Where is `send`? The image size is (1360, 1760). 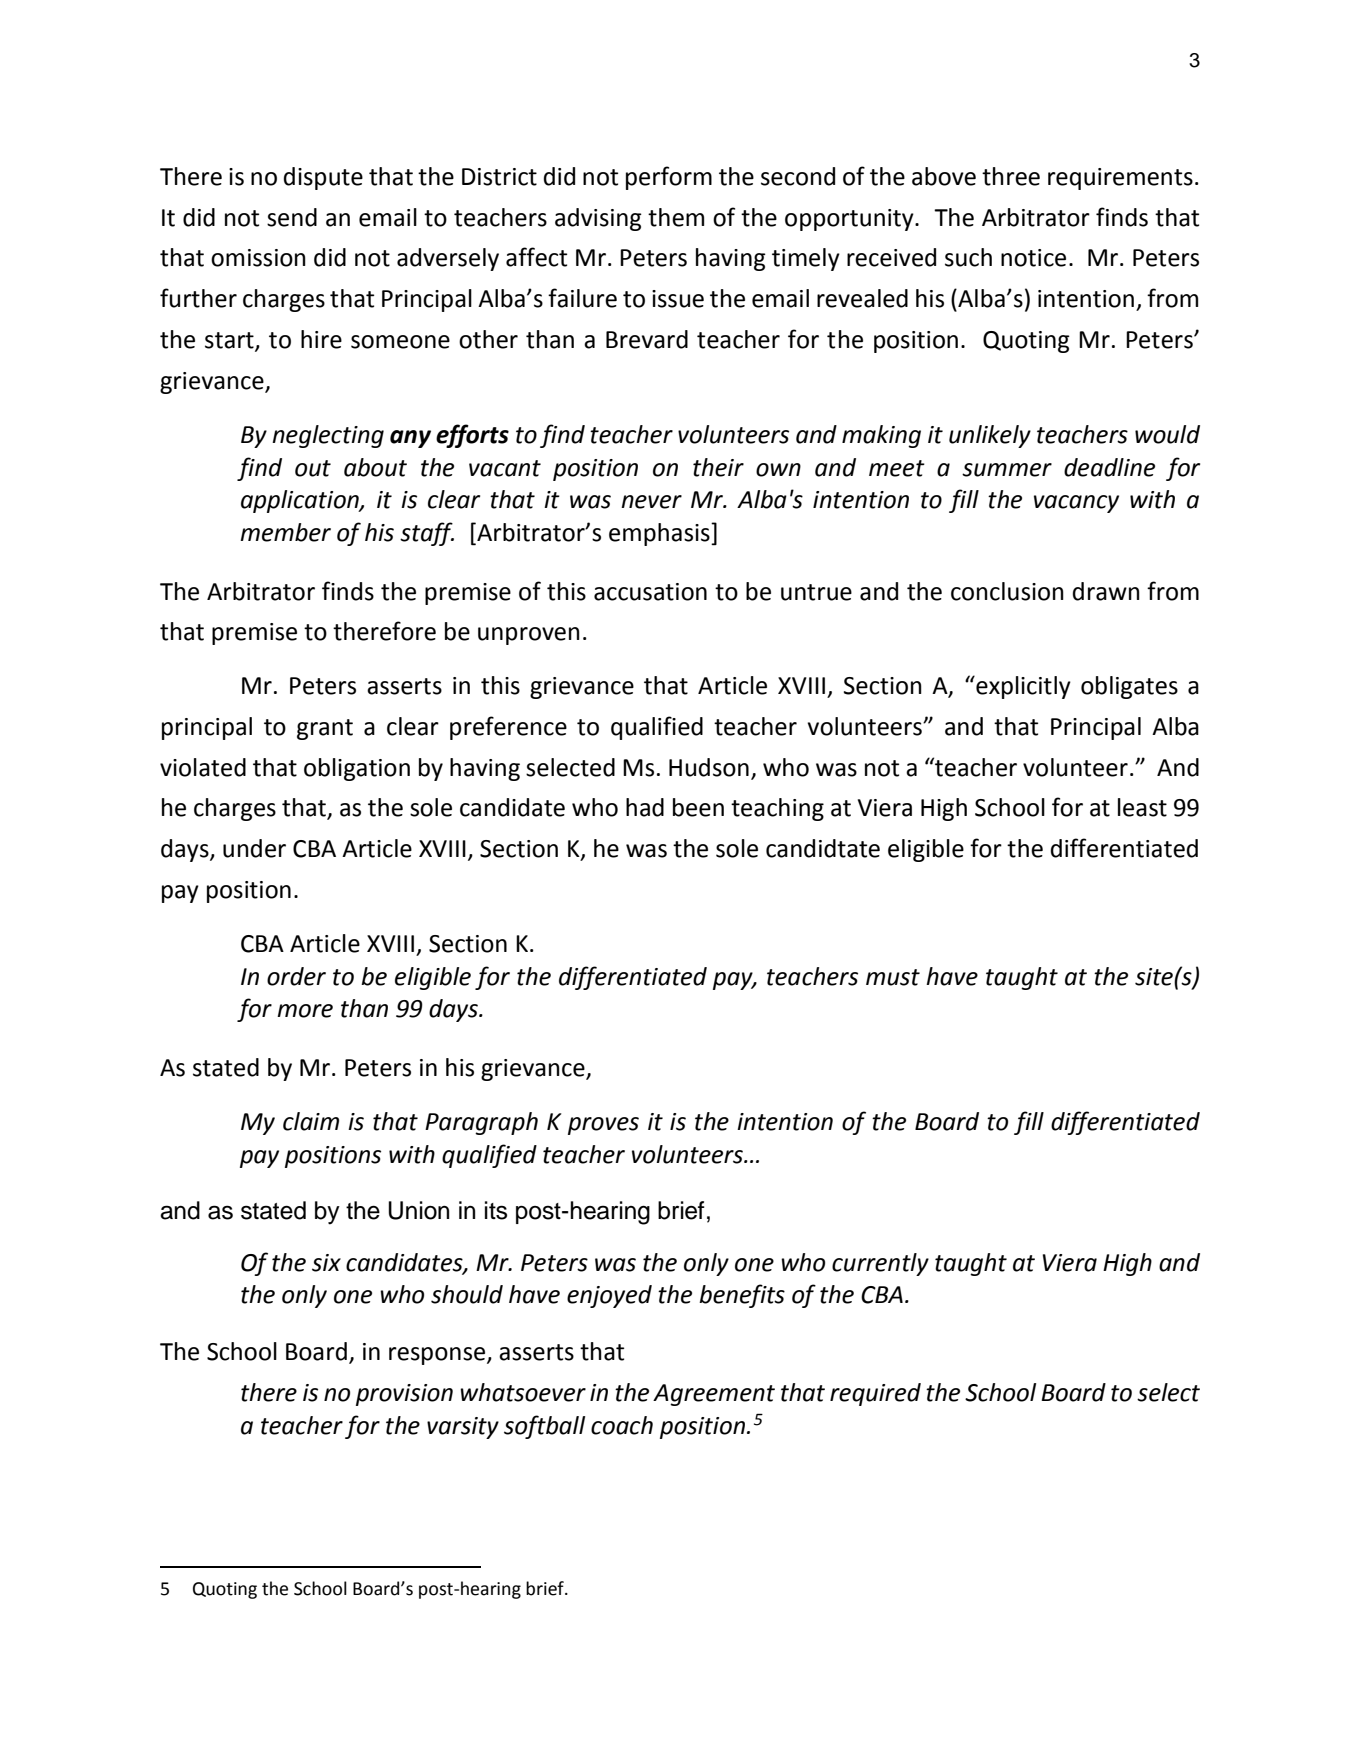 send is located at coordinates (292, 217).
